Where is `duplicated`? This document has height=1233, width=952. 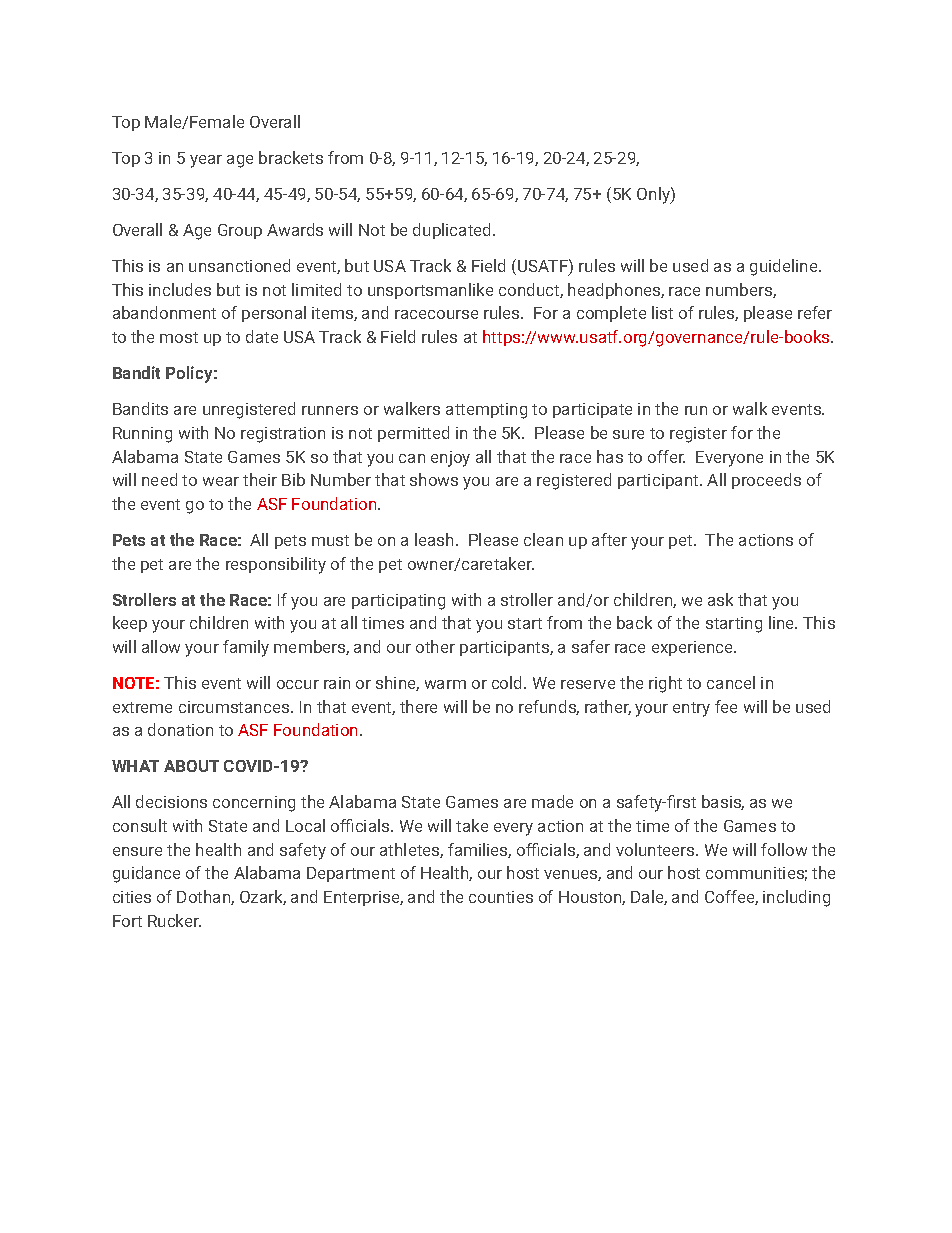
duplicated is located at coordinates (453, 231).
